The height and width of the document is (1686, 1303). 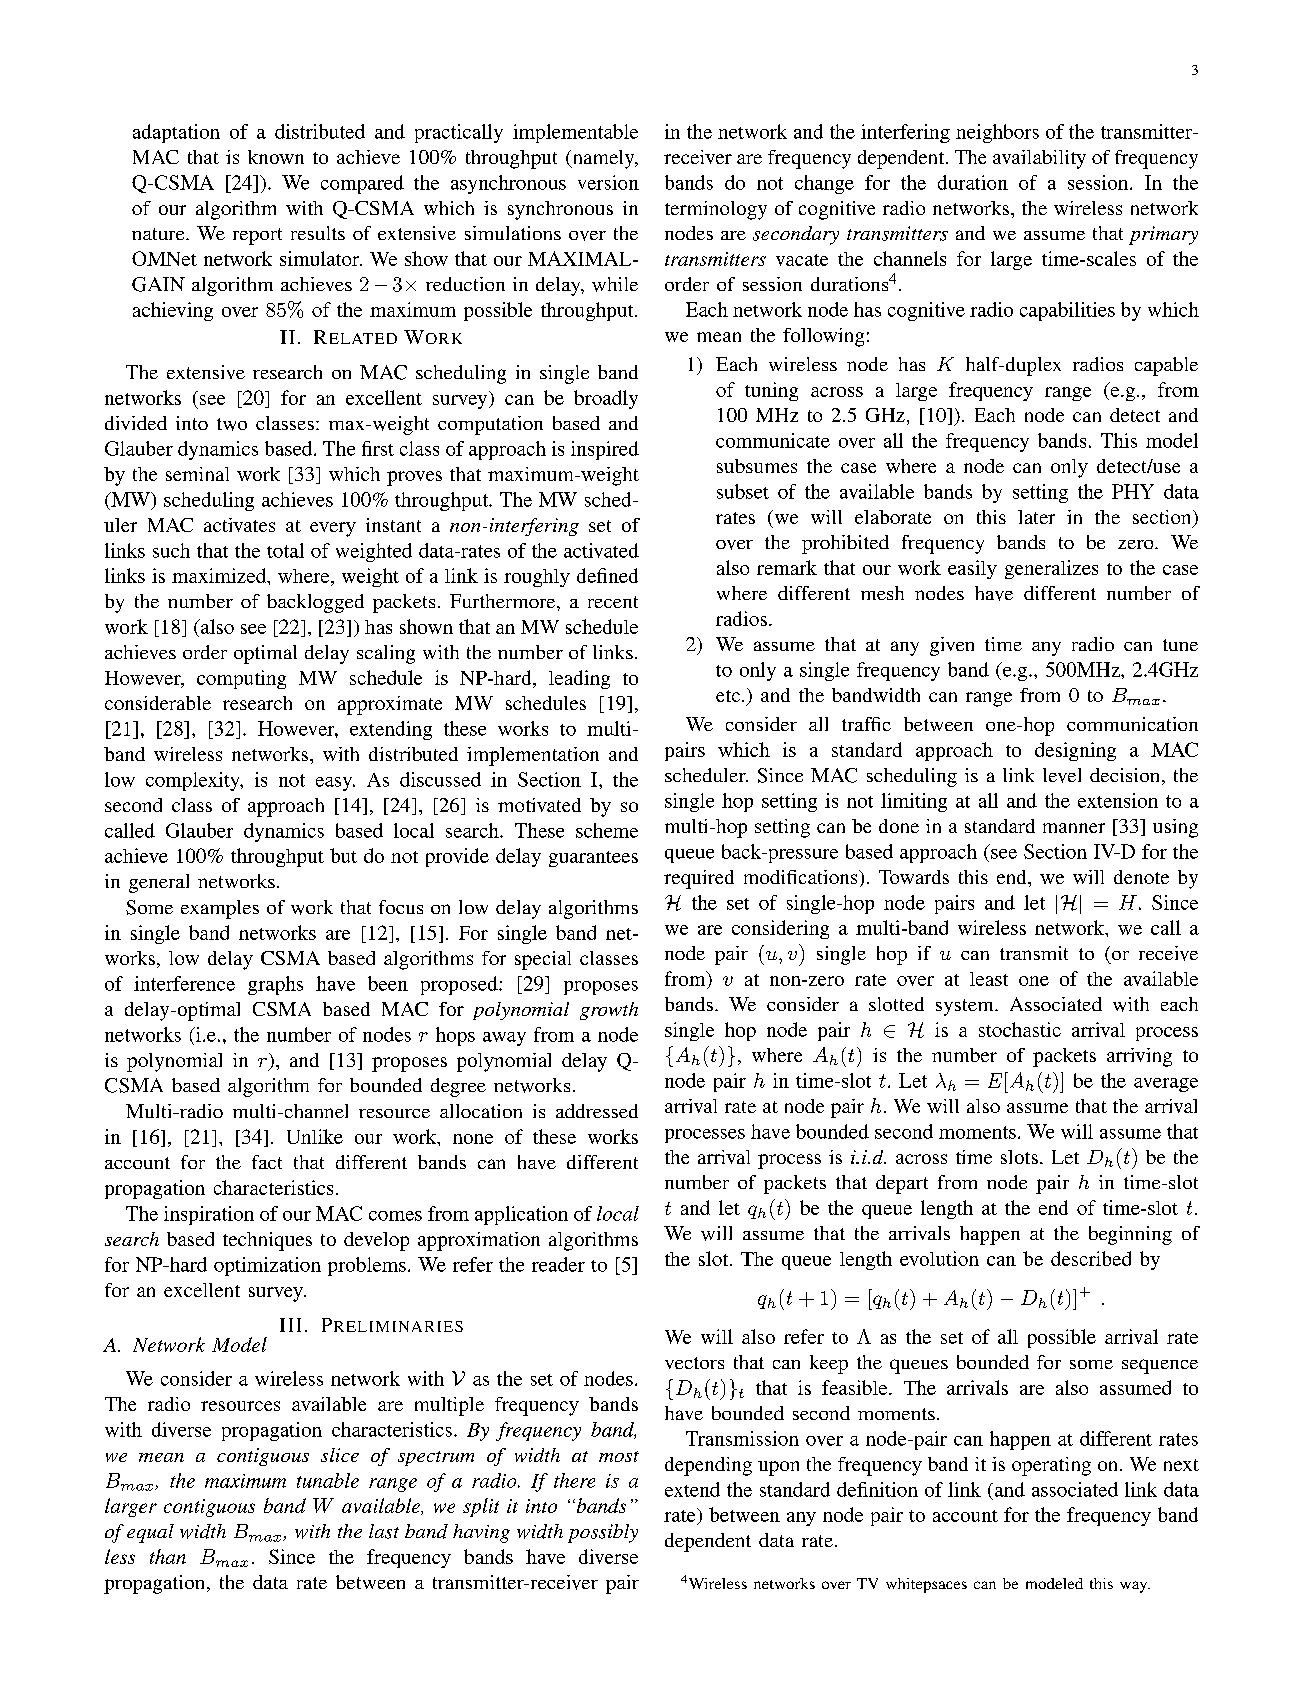 I want to click on tunable, so click(x=328, y=1480).
